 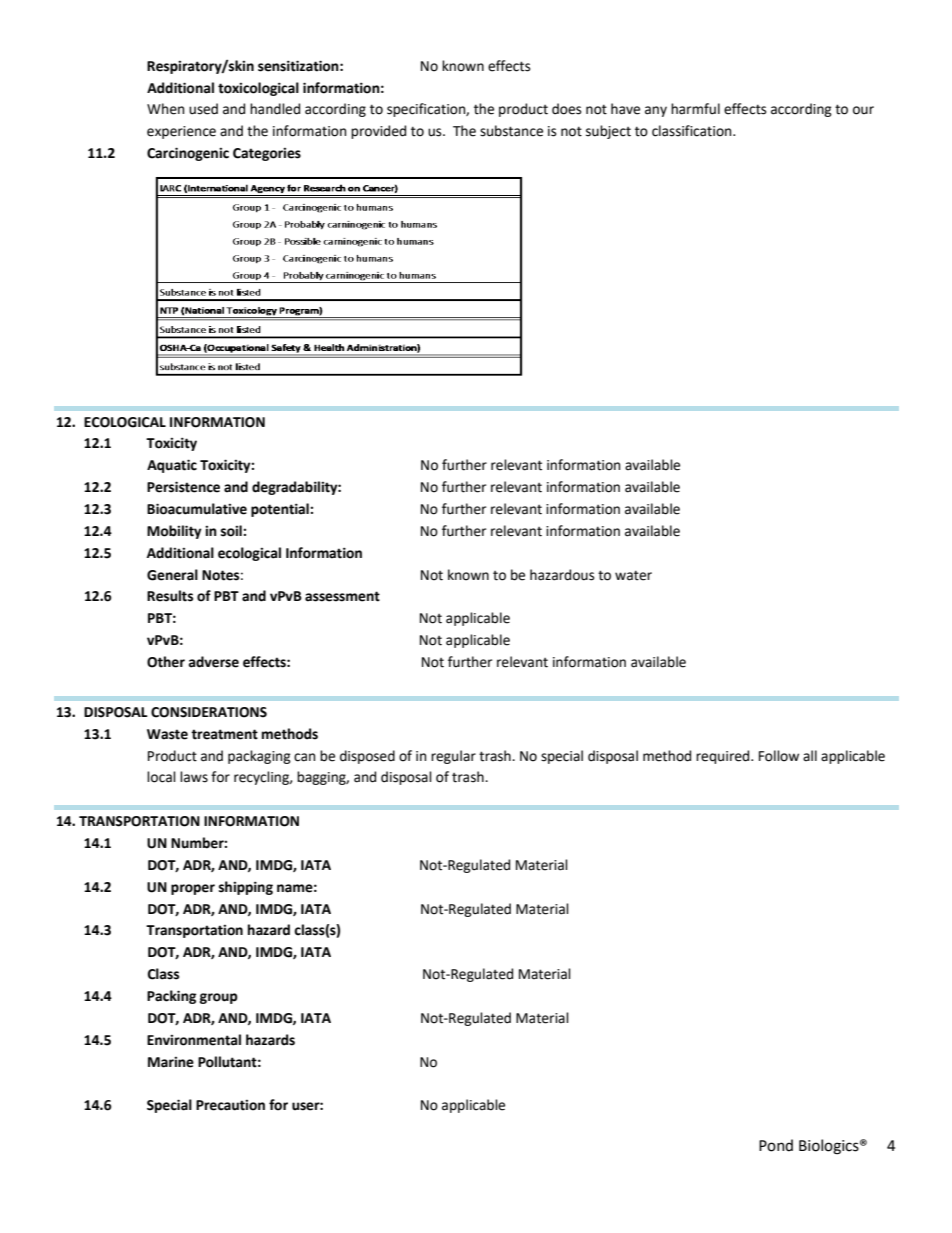 I want to click on Aquatic, so click(x=172, y=466).
